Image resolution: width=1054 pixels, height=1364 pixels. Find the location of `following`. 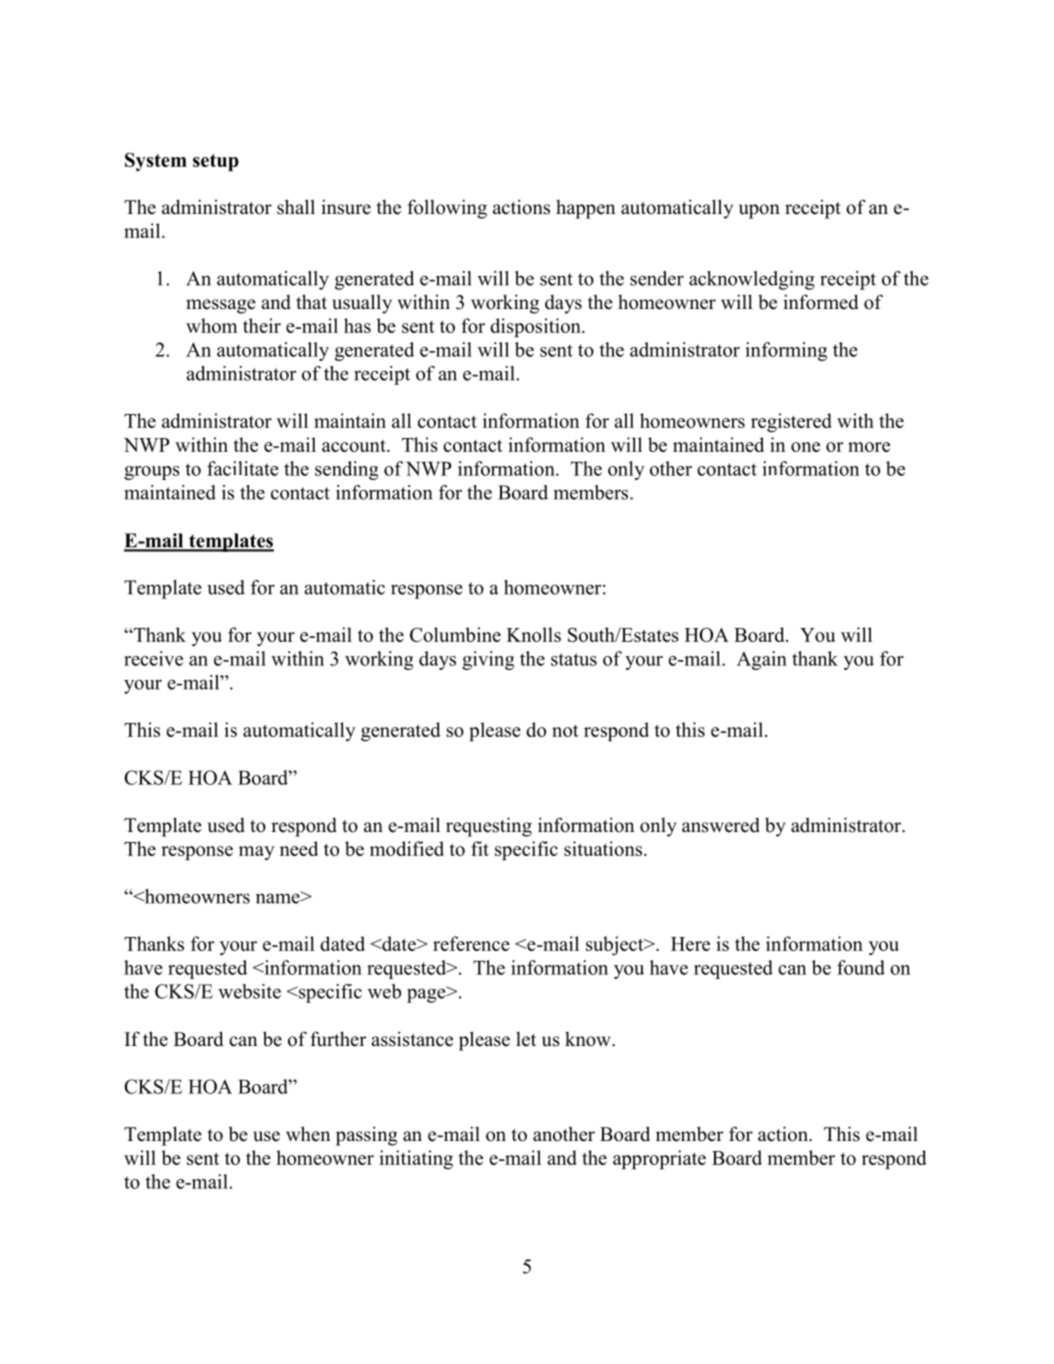

following is located at coordinates (447, 209).
